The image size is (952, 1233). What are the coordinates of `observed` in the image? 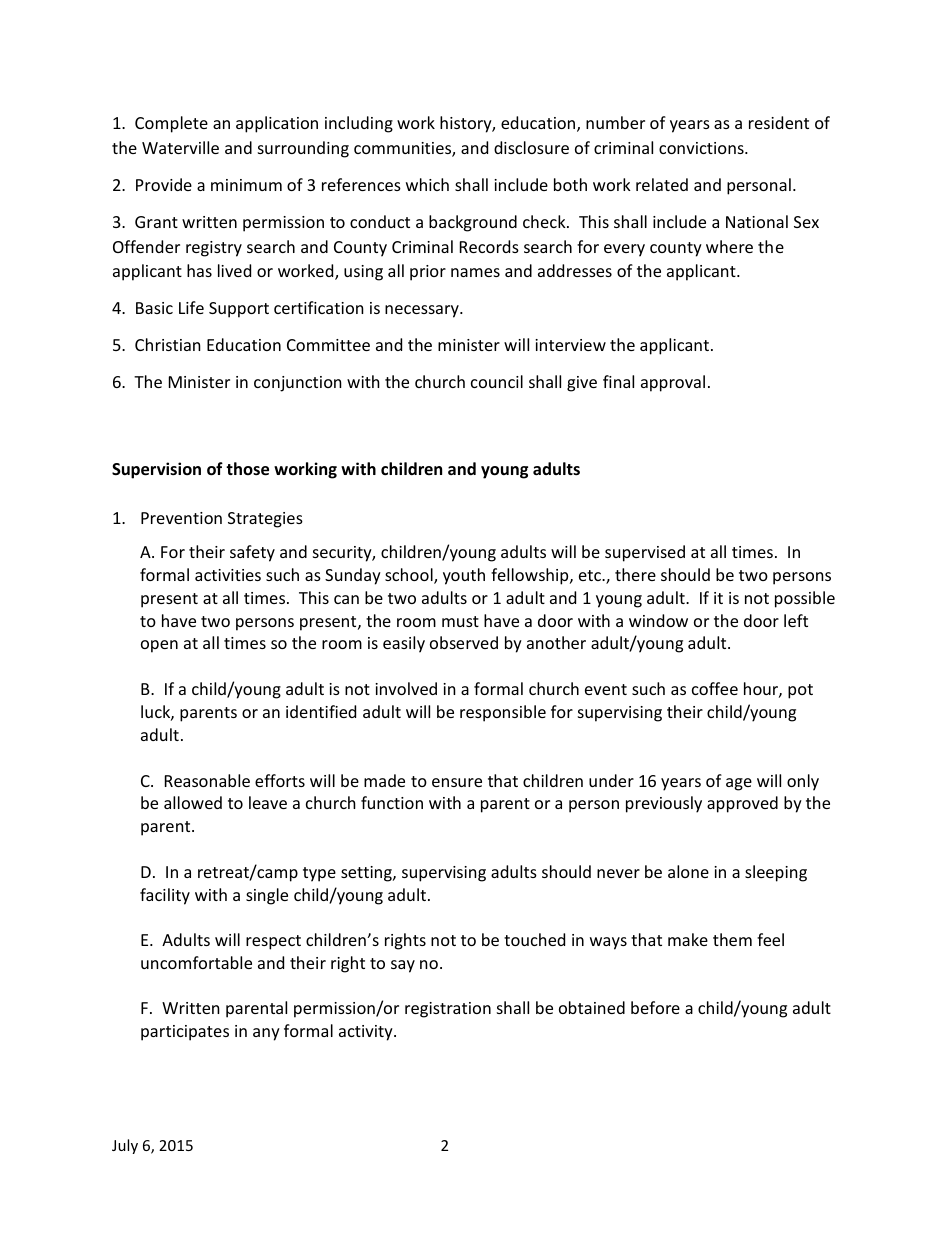 It's located at (464, 642).
